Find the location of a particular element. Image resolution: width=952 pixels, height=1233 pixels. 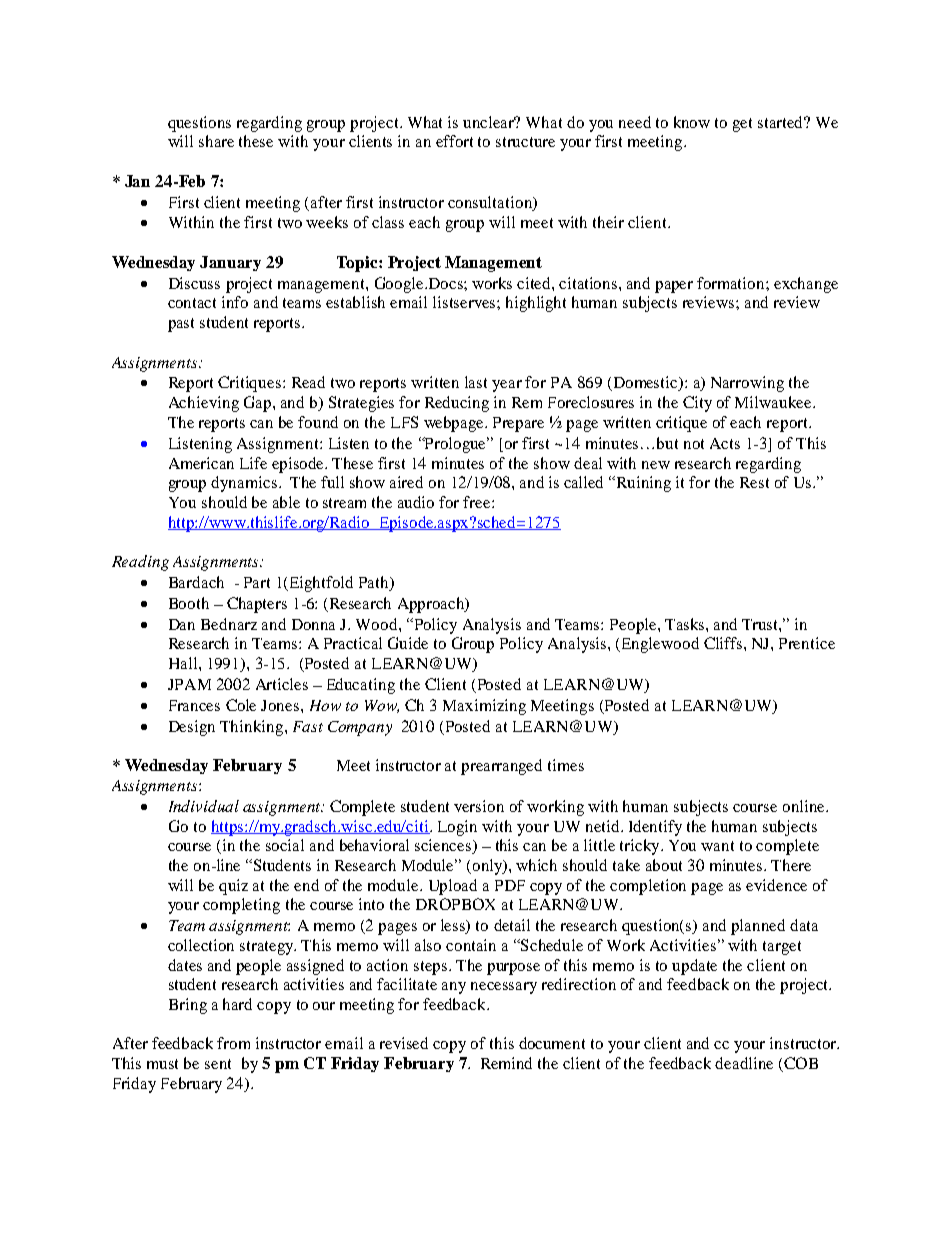

share is located at coordinates (216, 141).
